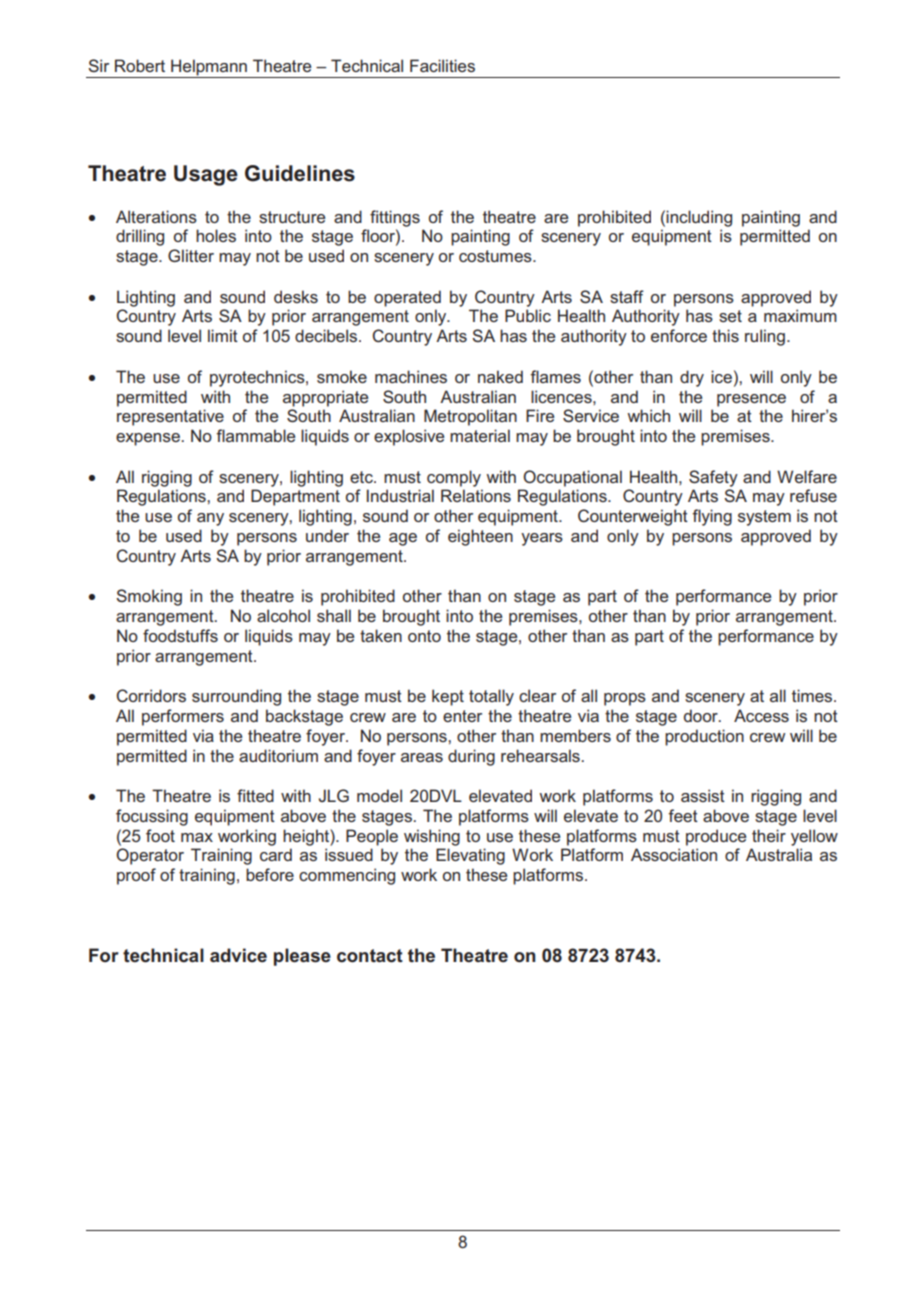 The height and width of the screenshot is (1308, 924). Describe the element at coordinates (183, 717) in the screenshot. I see `performers` at that location.
